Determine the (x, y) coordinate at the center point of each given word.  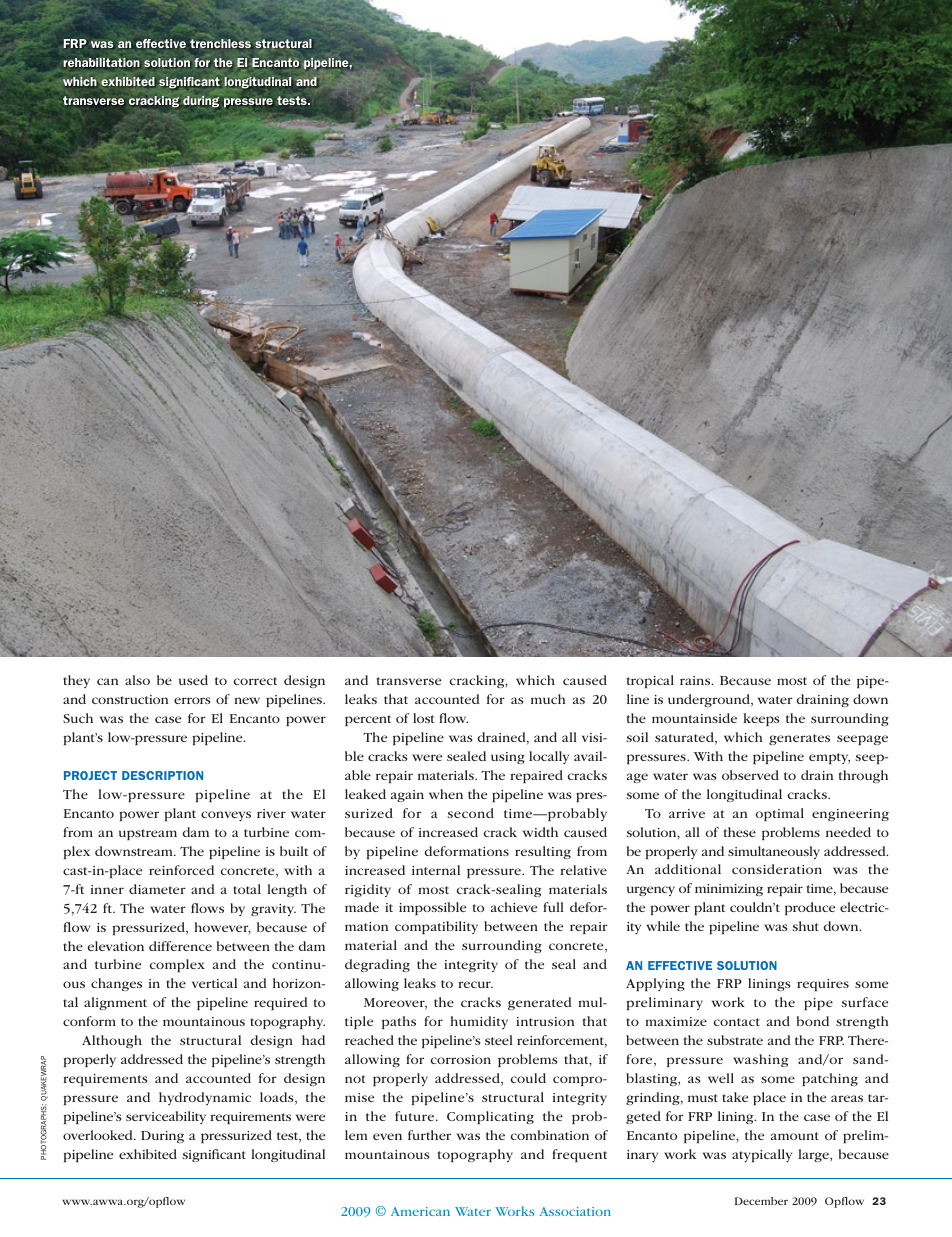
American (420, 1211)
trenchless (220, 43)
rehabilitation (102, 63)
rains (696, 680)
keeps (761, 719)
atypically (762, 1155)
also (137, 680)
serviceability (166, 1117)
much (548, 699)
